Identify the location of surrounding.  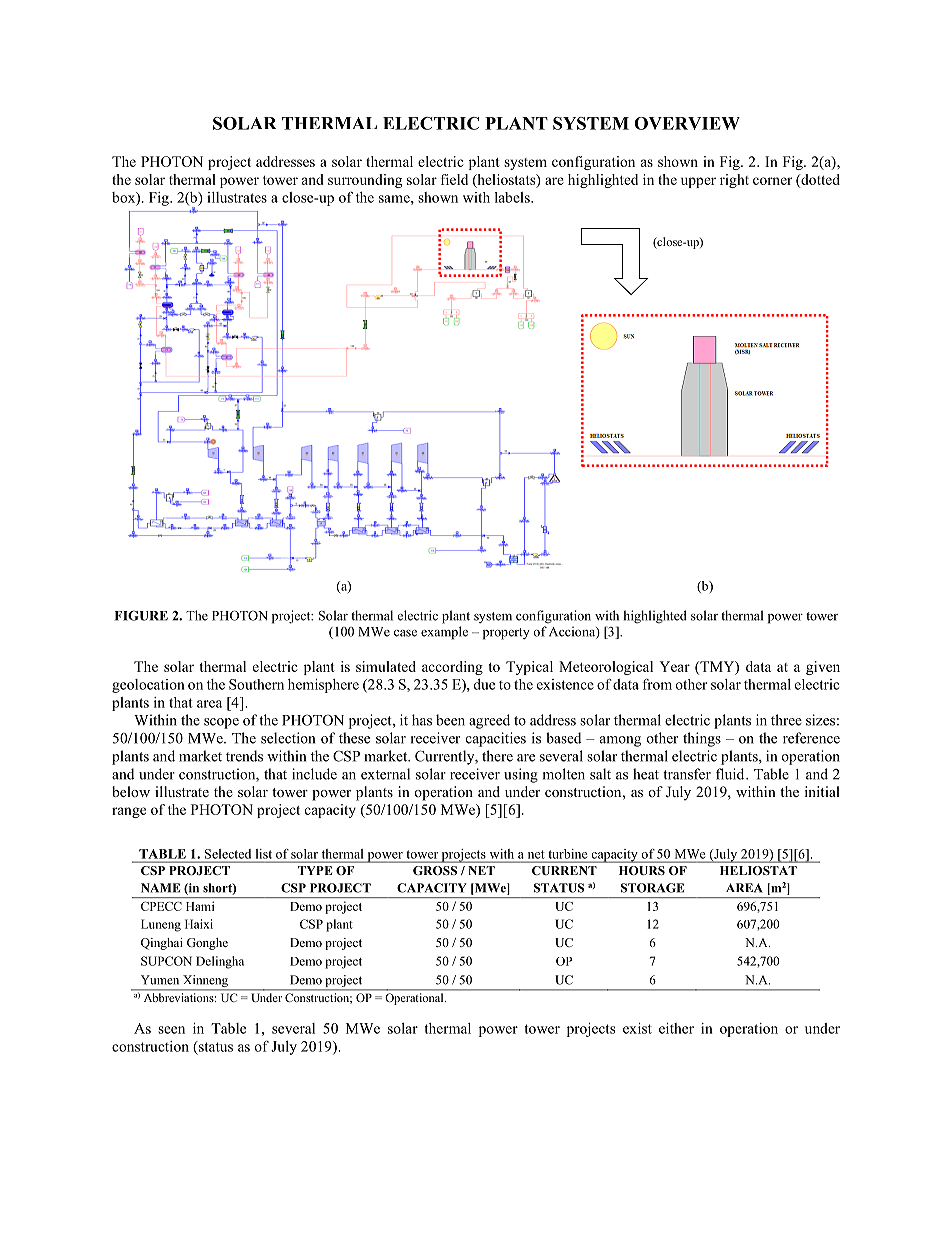
(365, 181).
